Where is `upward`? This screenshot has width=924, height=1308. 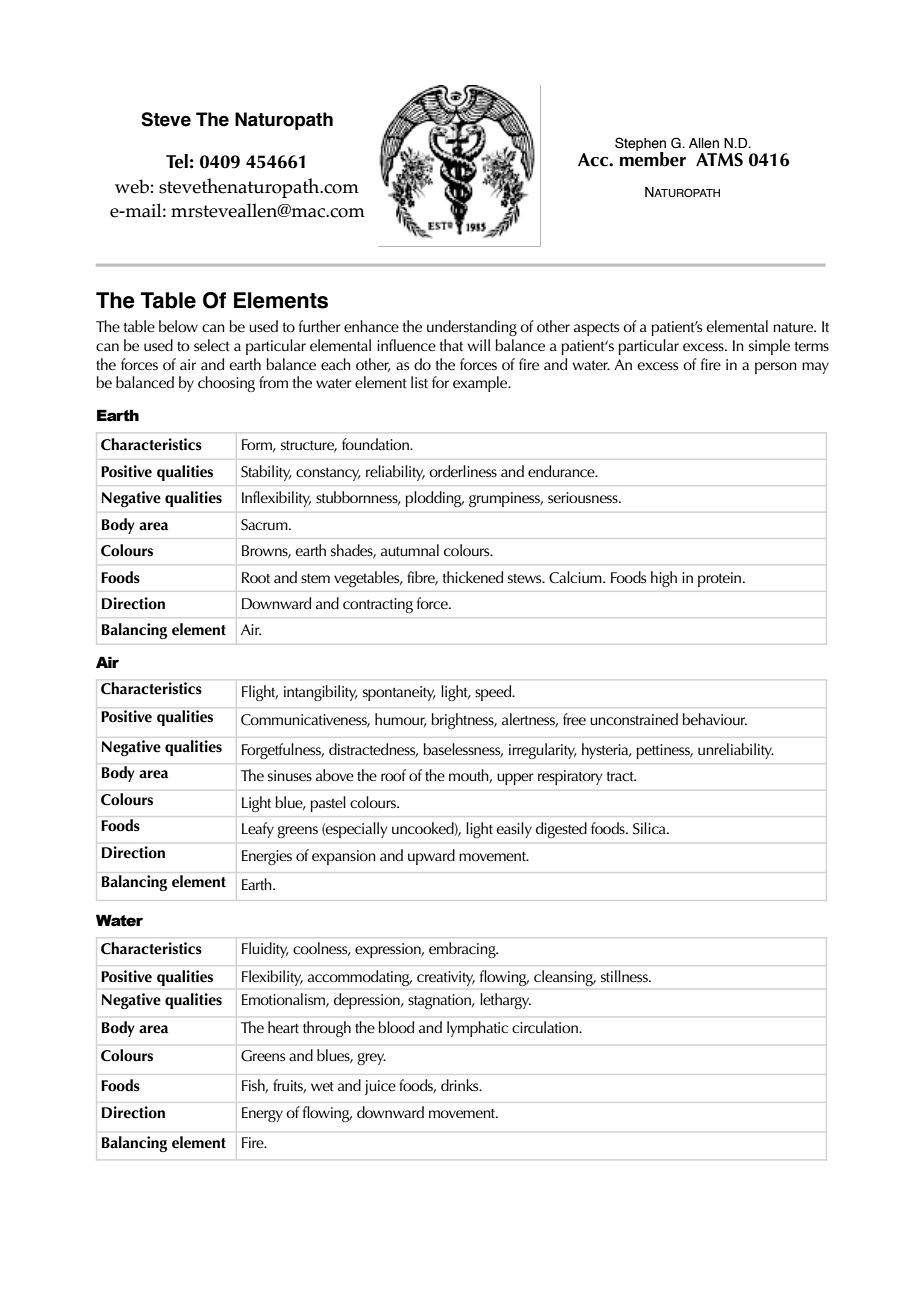 upward is located at coordinates (431, 857).
